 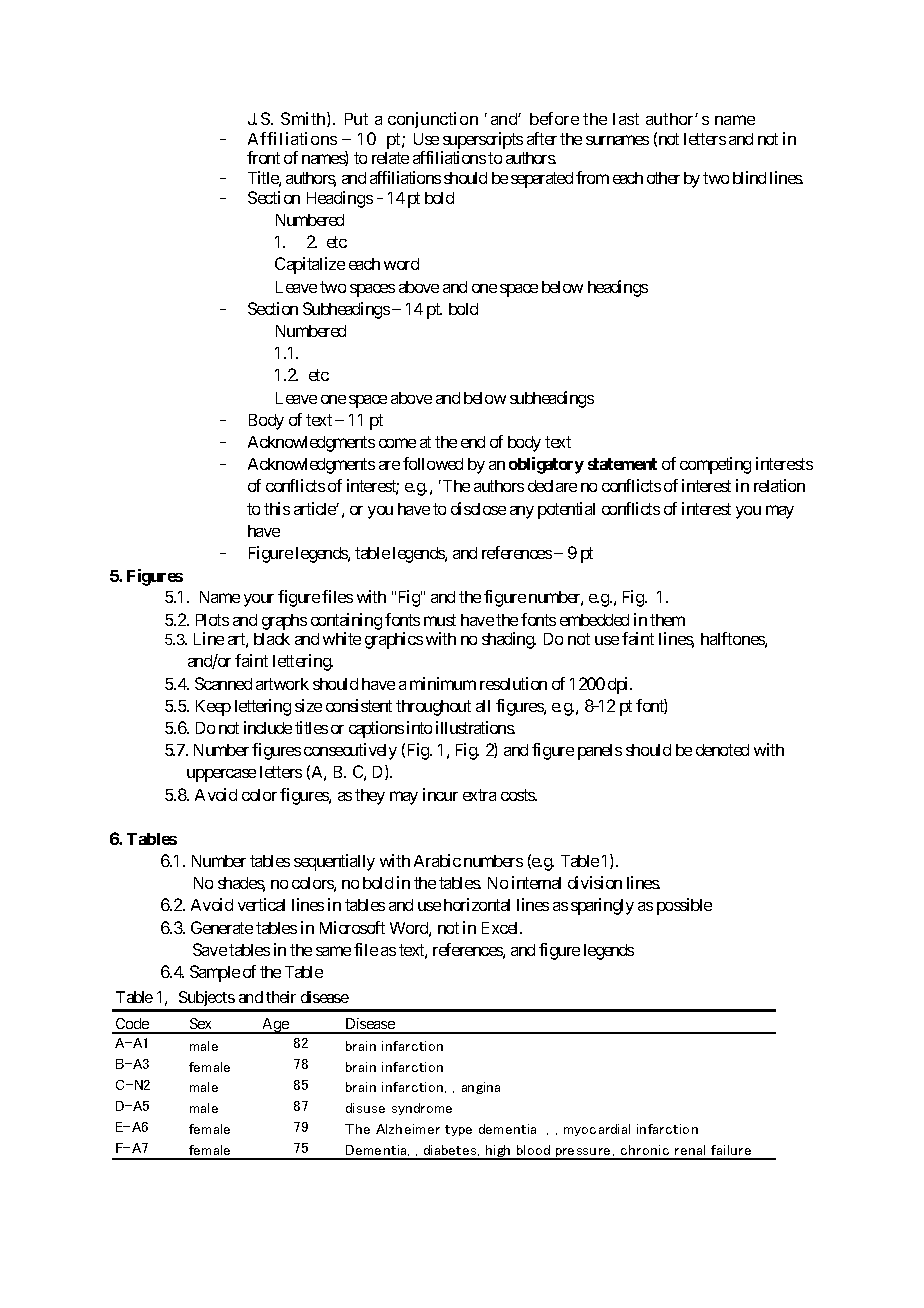 I want to click on front, so click(x=263, y=157).
